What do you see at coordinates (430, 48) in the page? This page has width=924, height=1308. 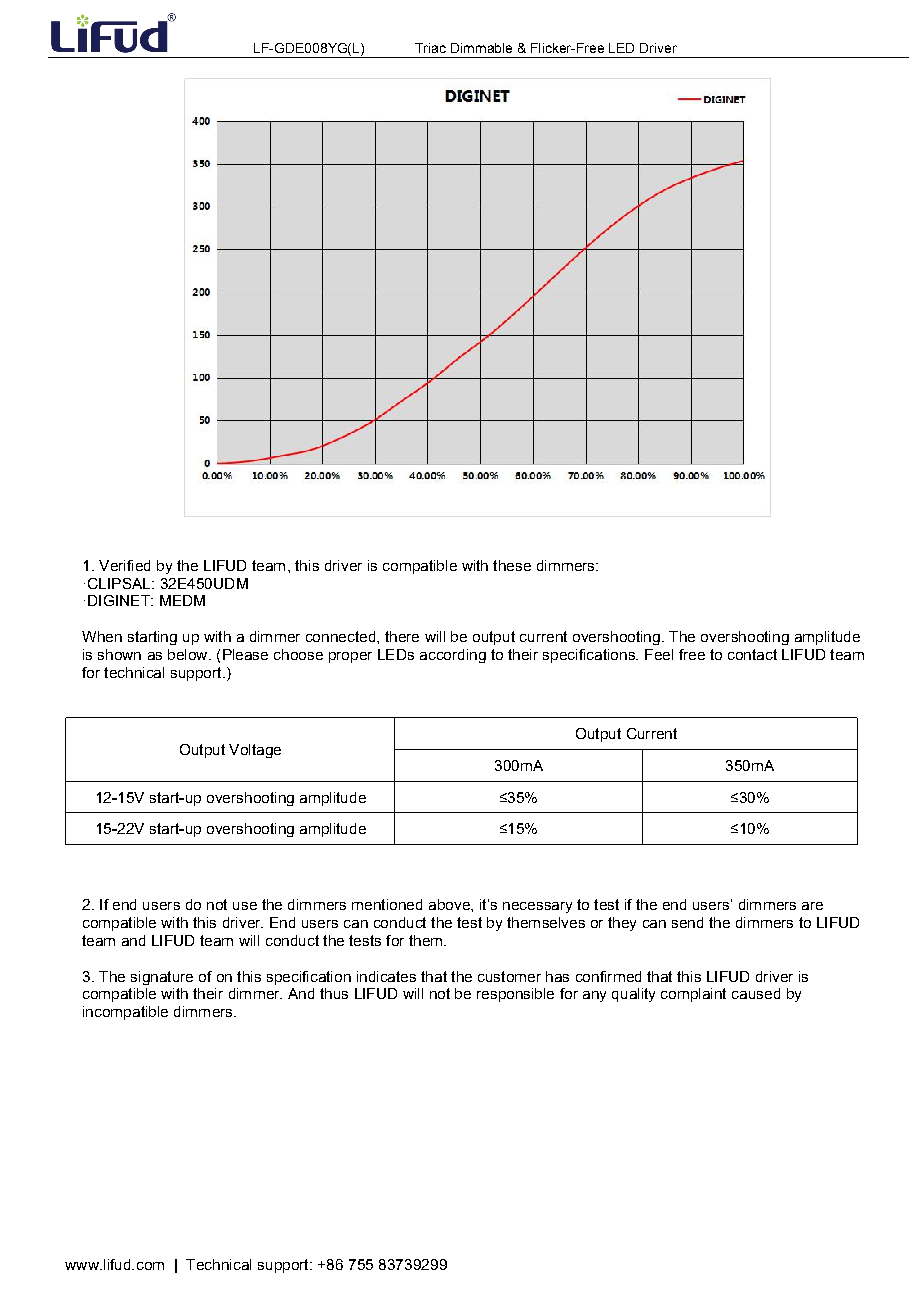 I see `Triac` at bounding box center [430, 48].
